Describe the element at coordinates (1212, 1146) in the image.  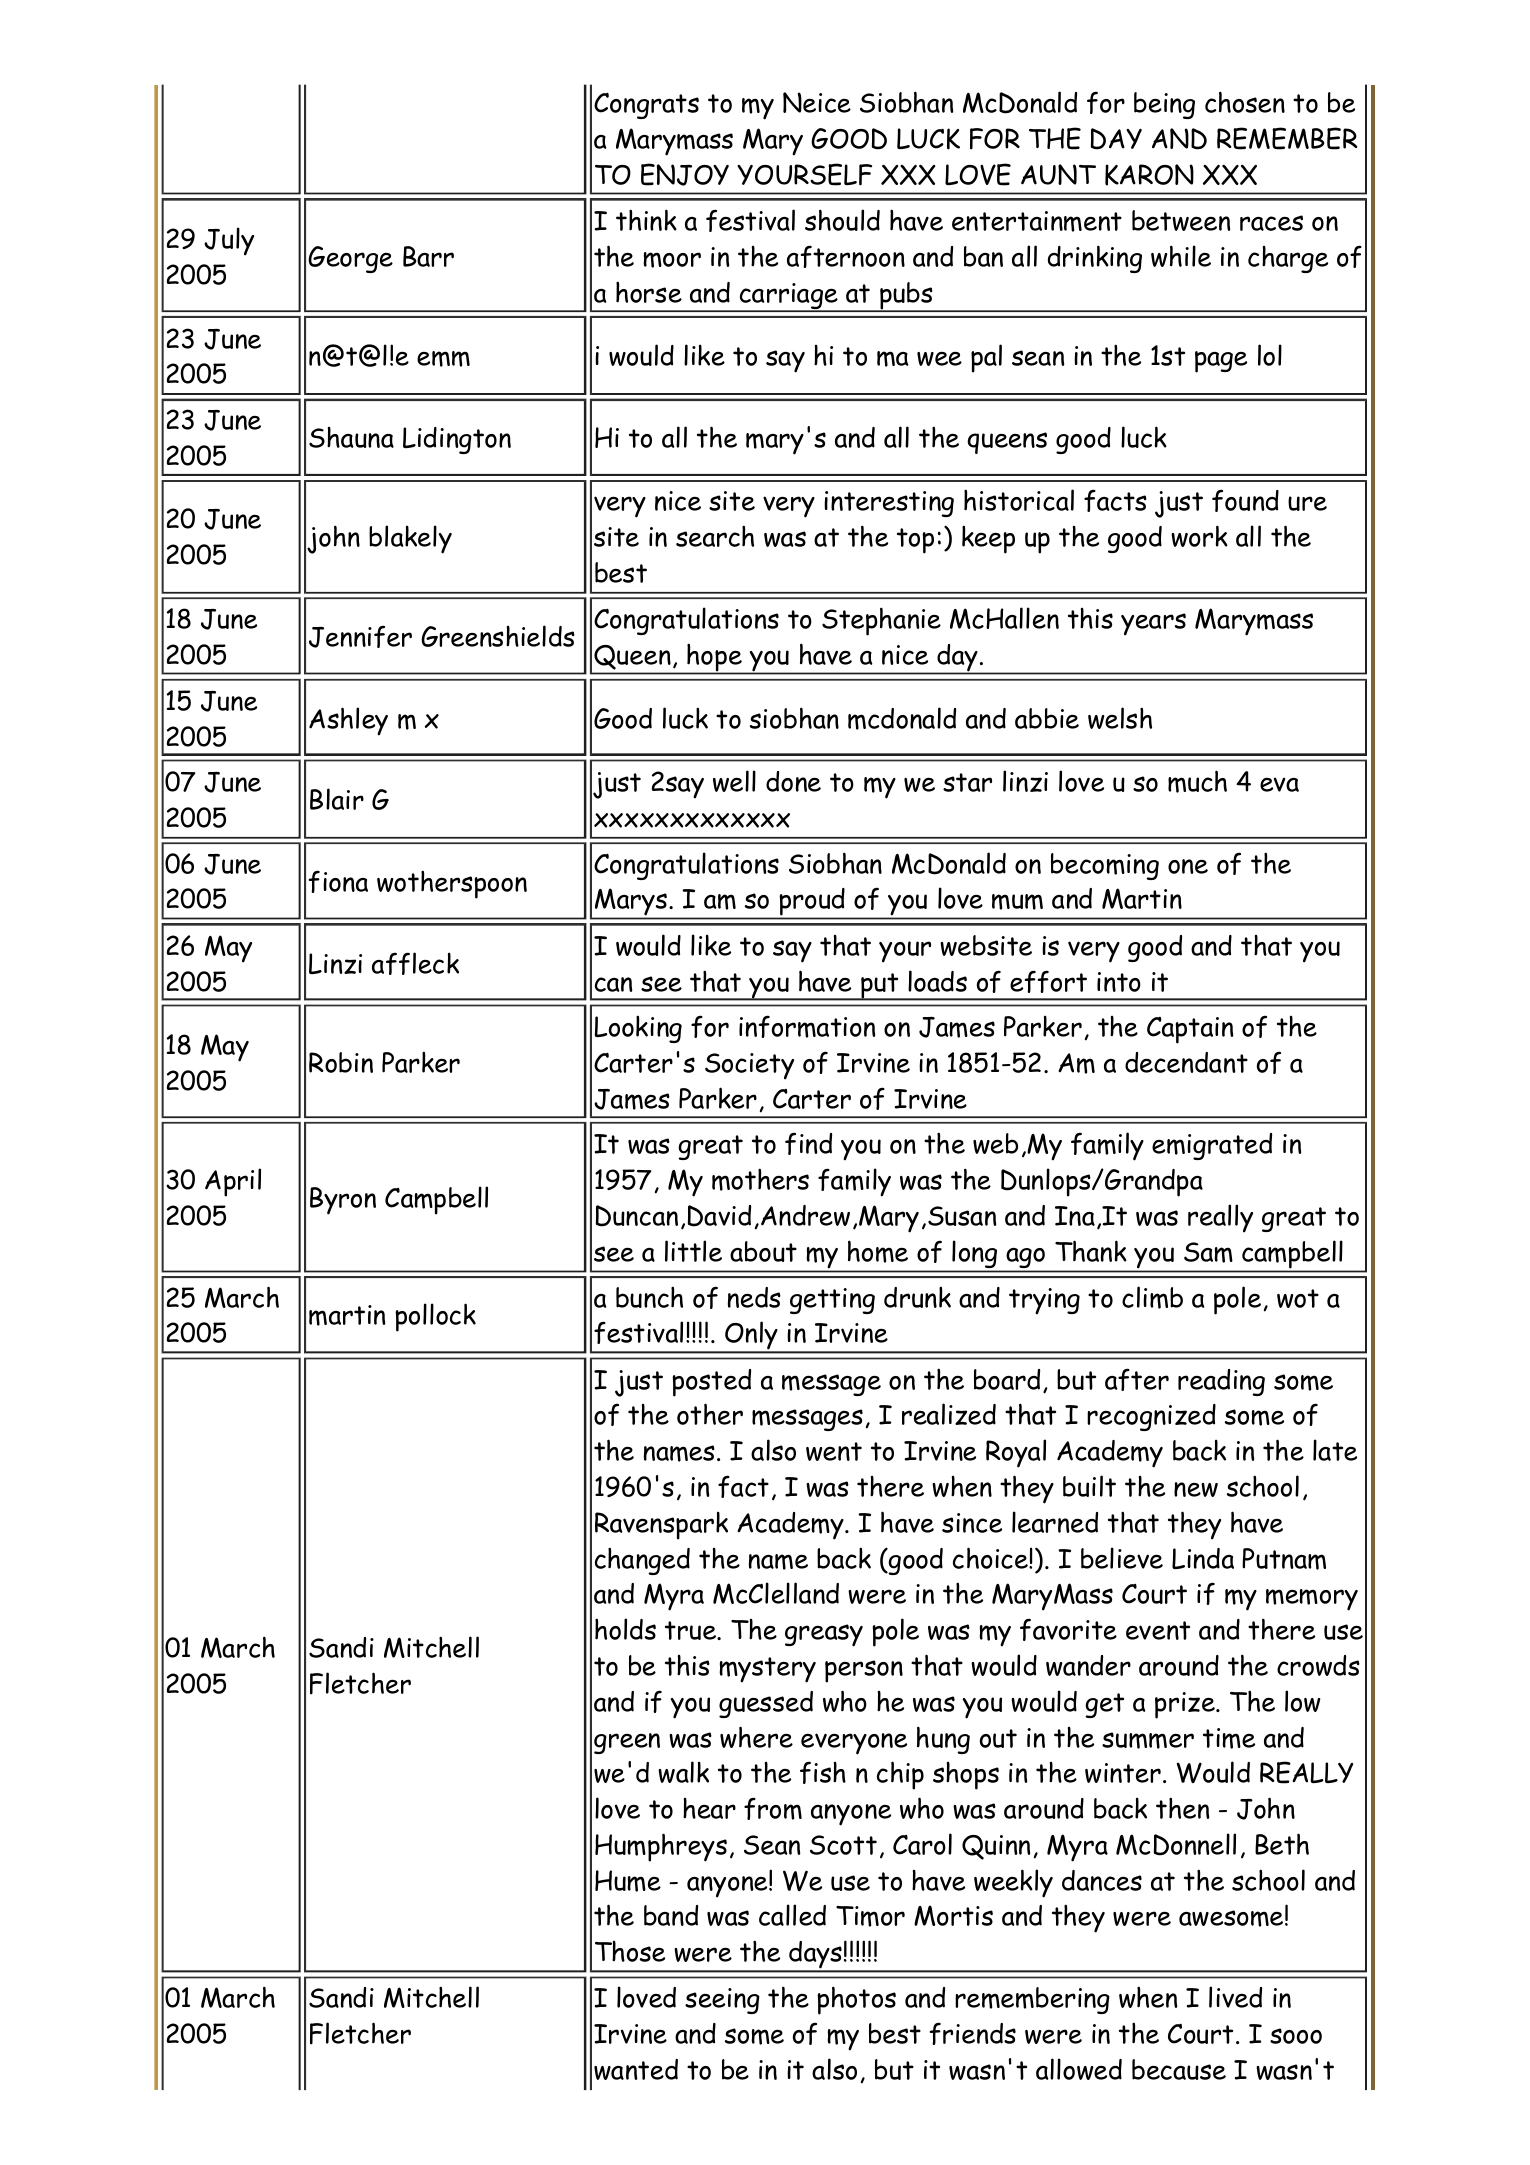
I see `emigrated` at that location.
